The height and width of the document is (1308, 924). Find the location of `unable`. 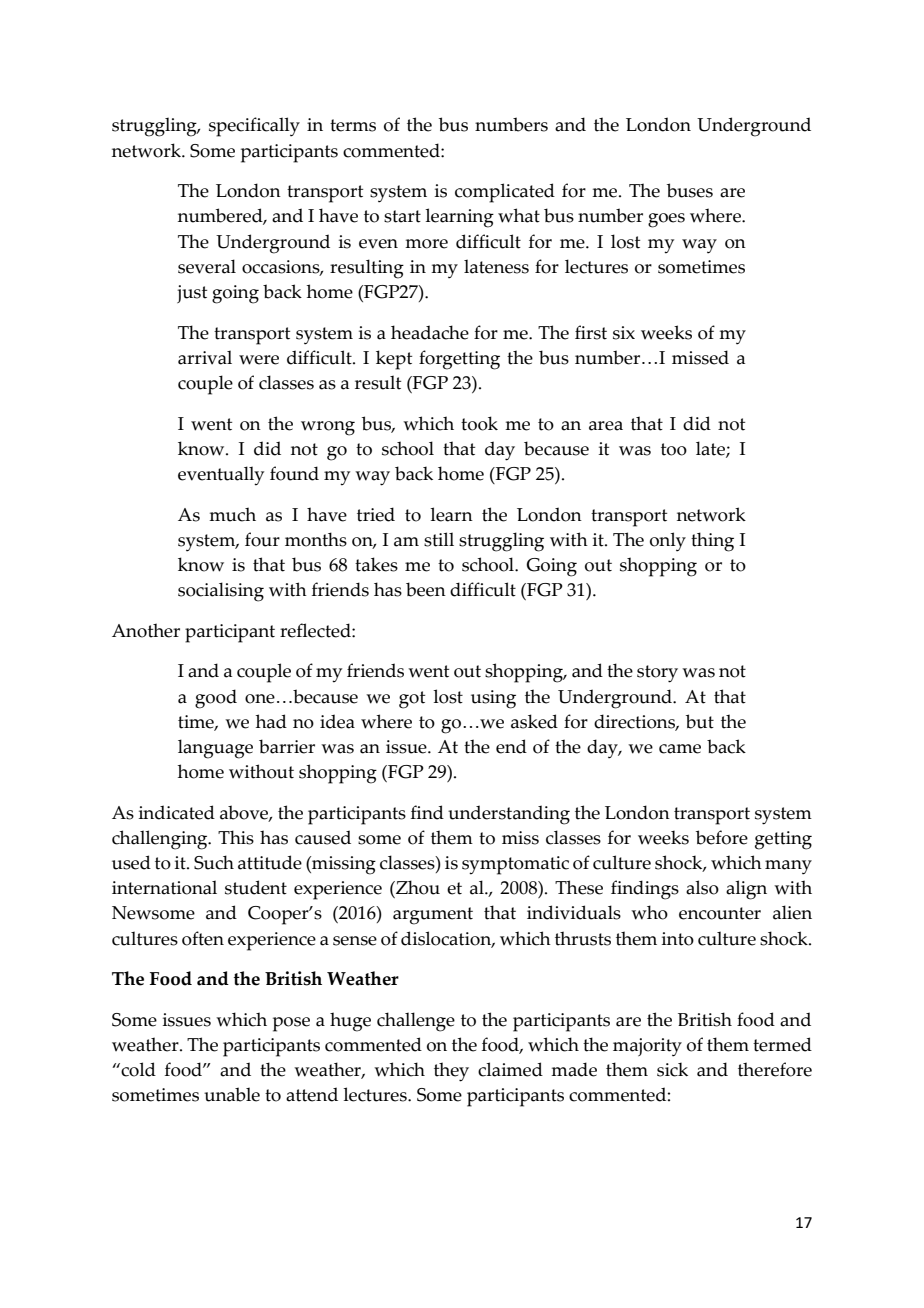

unable is located at coordinates (232, 1094).
